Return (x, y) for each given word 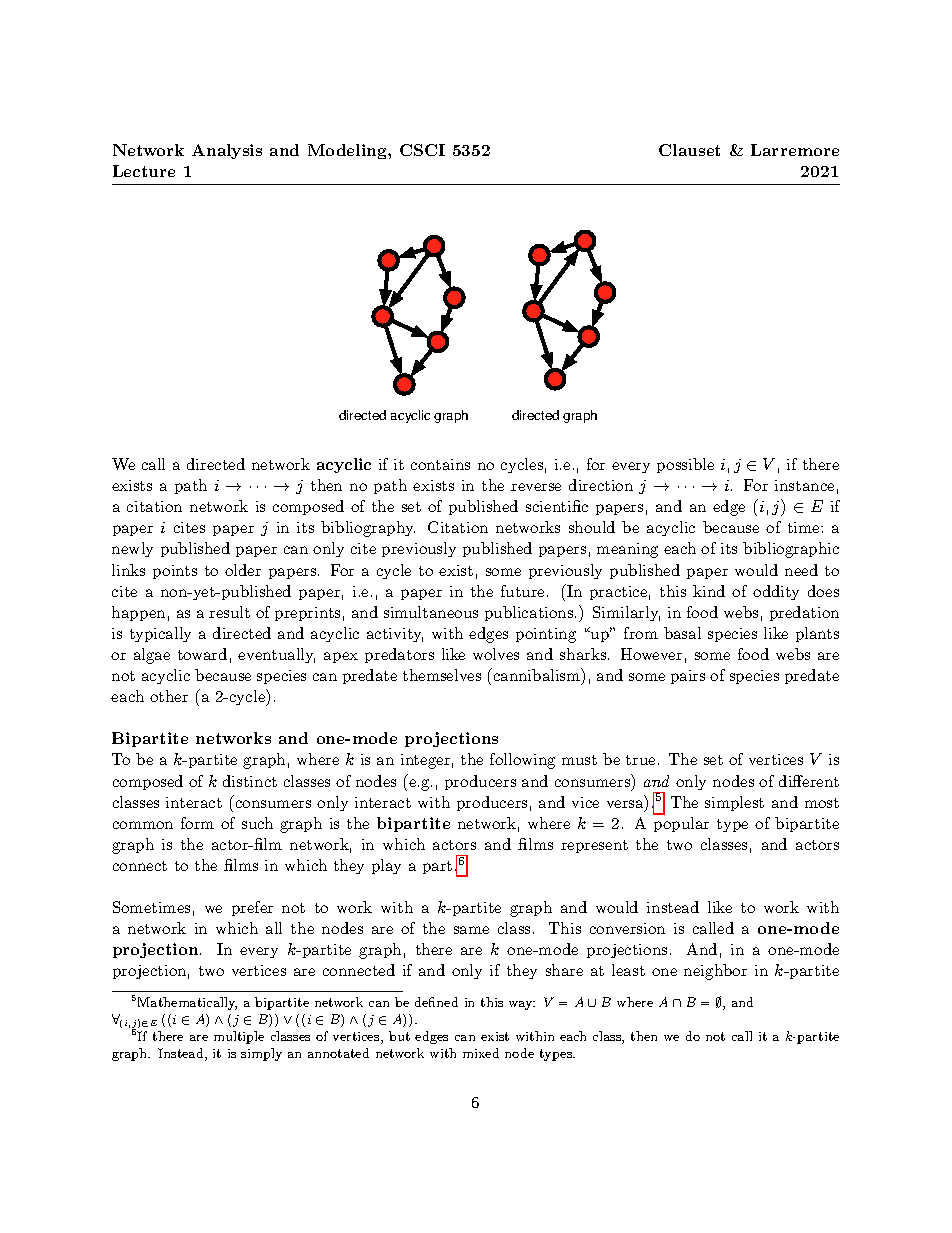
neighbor (715, 972)
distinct (250, 781)
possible (685, 465)
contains (440, 464)
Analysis (227, 151)
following (522, 761)
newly (132, 549)
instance (804, 485)
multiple (239, 1037)
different (809, 781)
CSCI (422, 150)
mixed (481, 1053)
